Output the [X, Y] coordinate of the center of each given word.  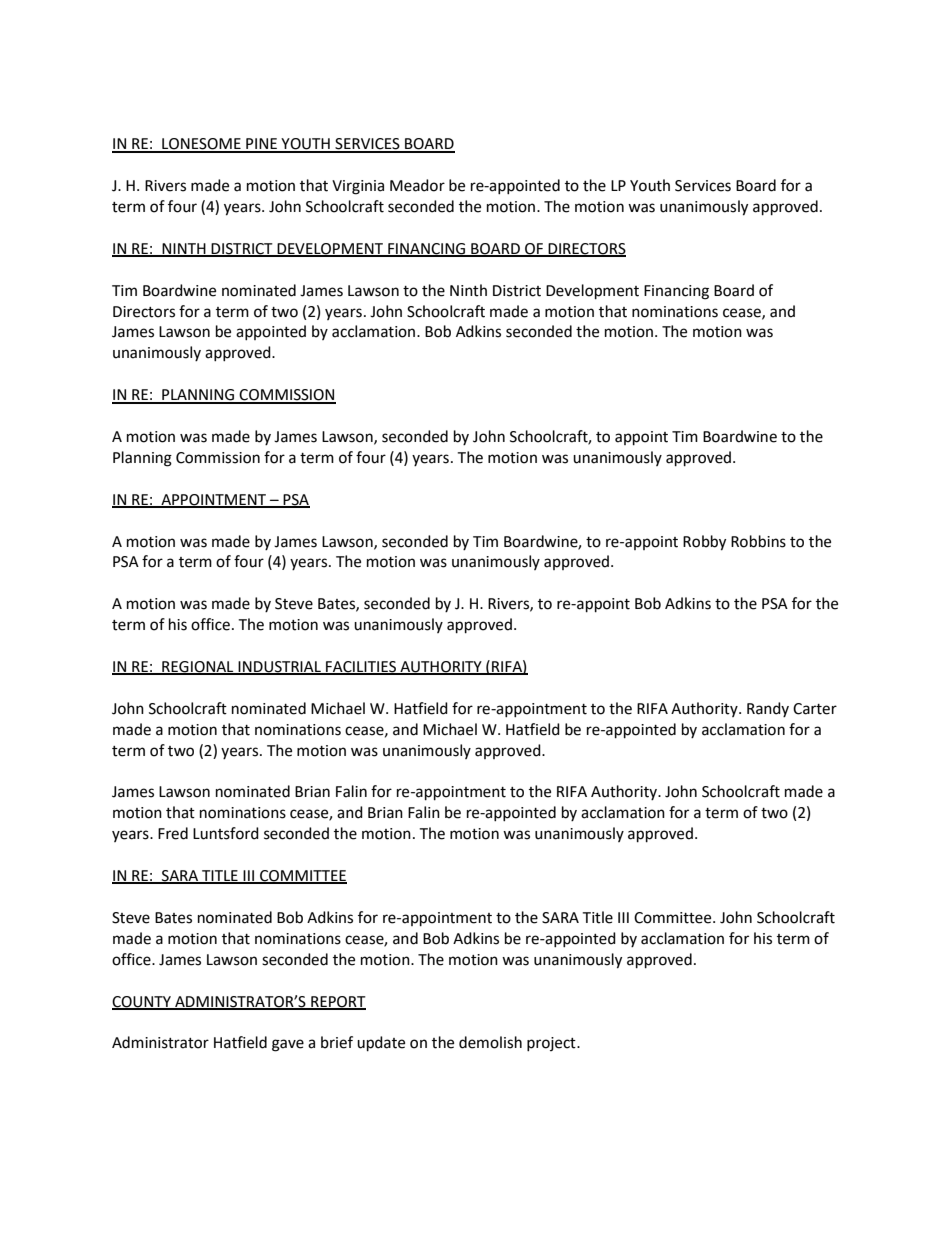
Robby [704, 543]
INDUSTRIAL [279, 668]
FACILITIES [361, 668]
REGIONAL [198, 668]
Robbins [758, 541]
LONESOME [201, 145]
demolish [490, 1042]
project [552, 1044]
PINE [261, 145]
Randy [768, 709]
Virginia [358, 187]
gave [288, 1045]
